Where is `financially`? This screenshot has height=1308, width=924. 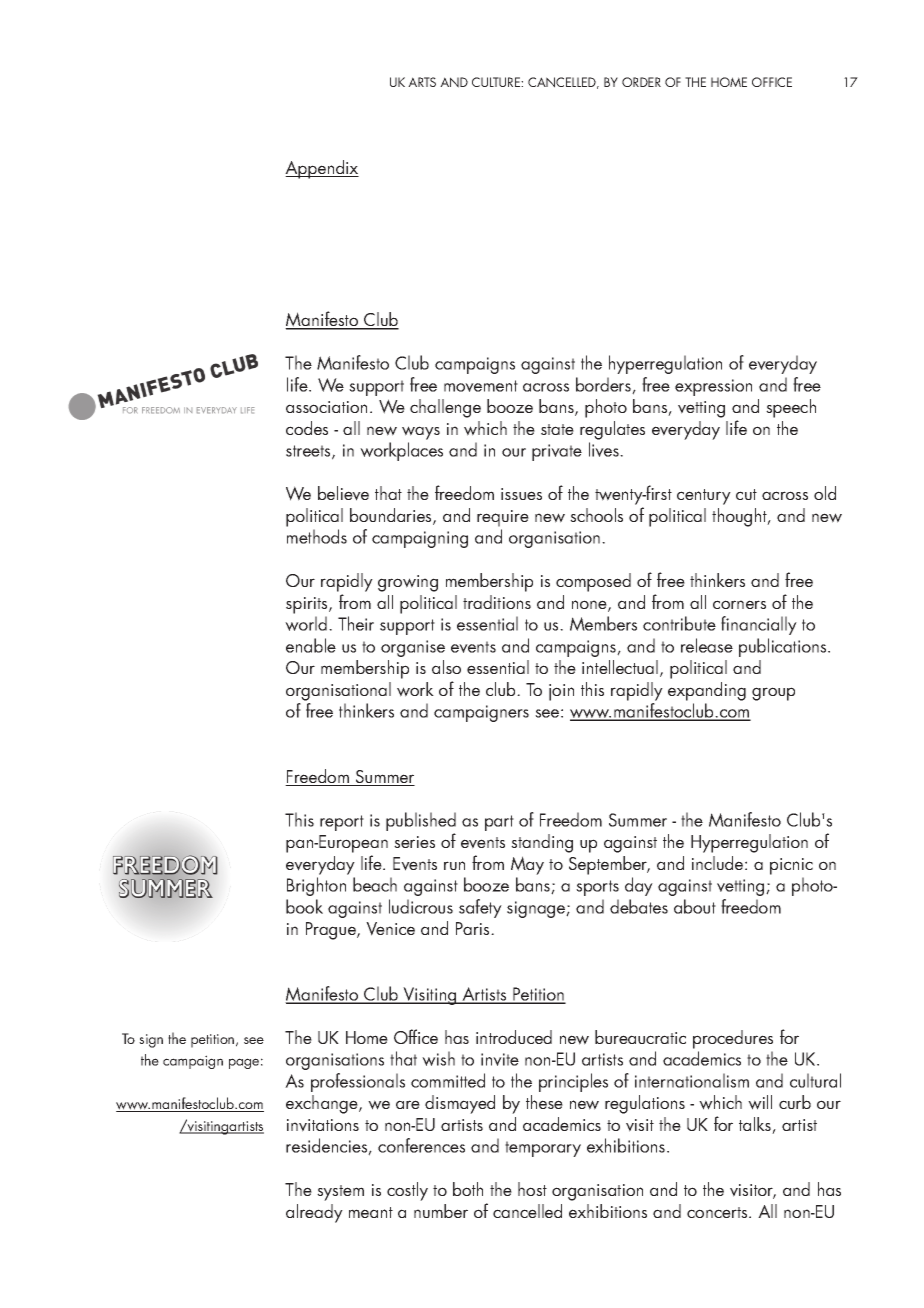
financially is located at coordinates (759, 625).
